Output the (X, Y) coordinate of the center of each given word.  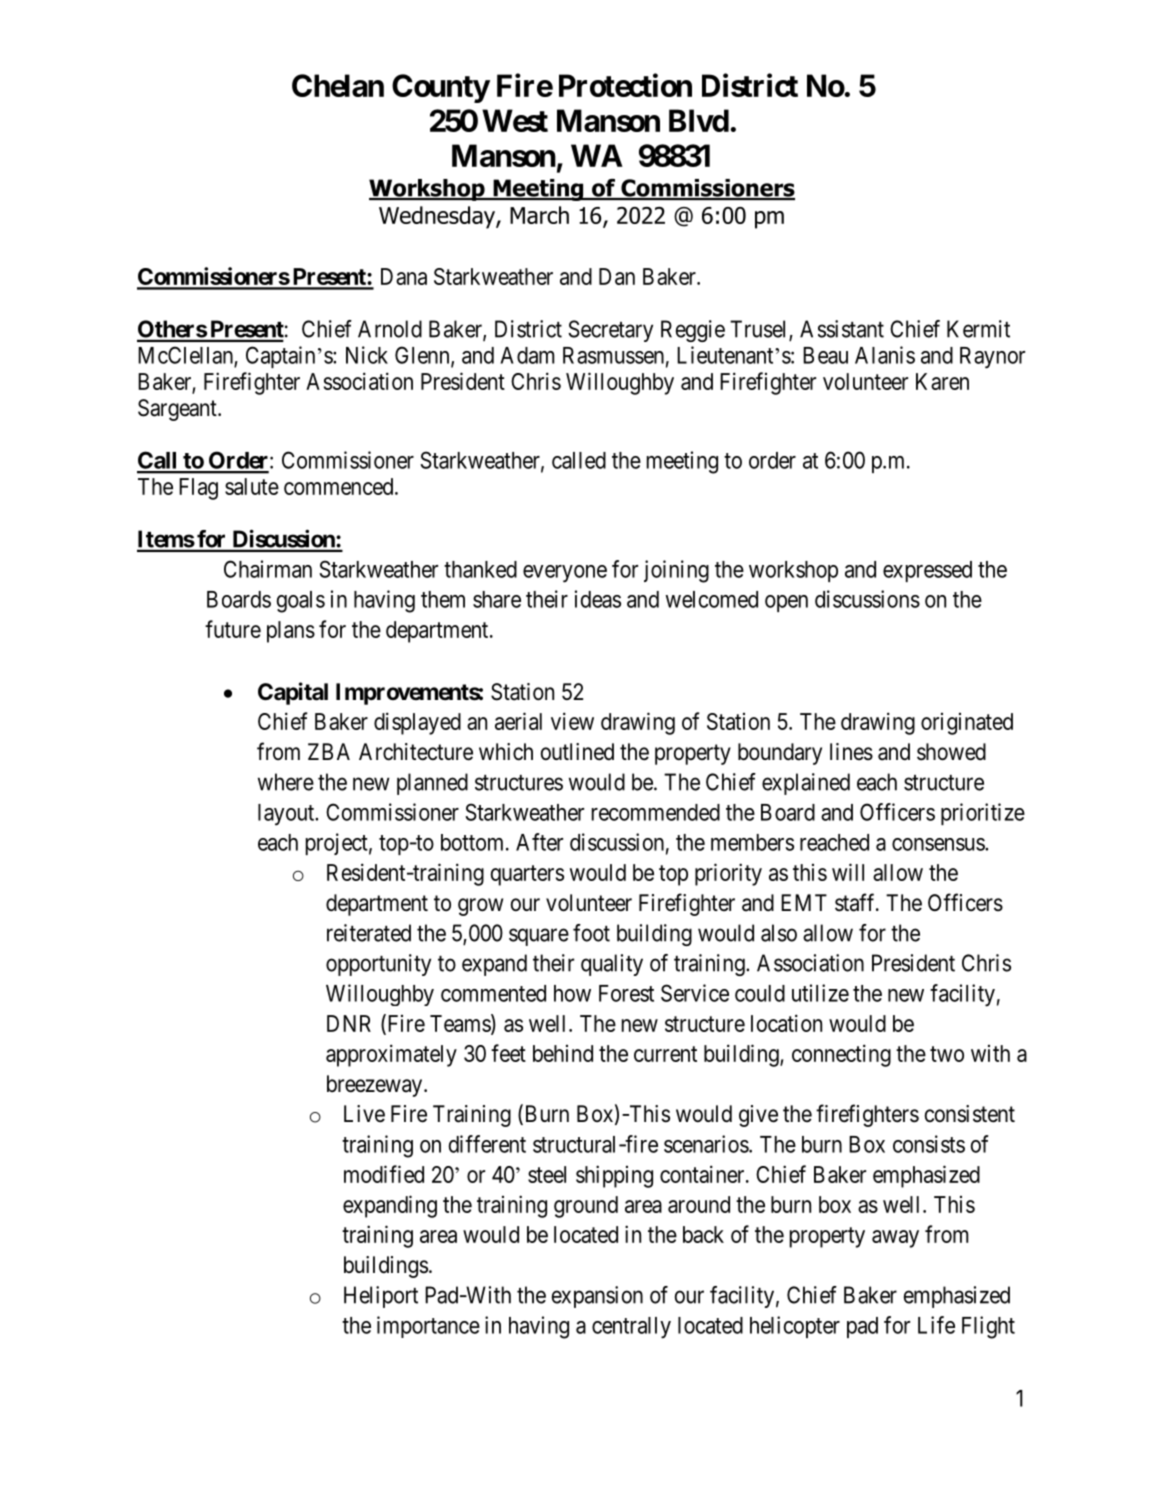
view (572, 721)
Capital (293, 693)
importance (428, 1327)
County (441, 88)
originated (967, 724)
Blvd (699, 120)
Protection (625, 85)
